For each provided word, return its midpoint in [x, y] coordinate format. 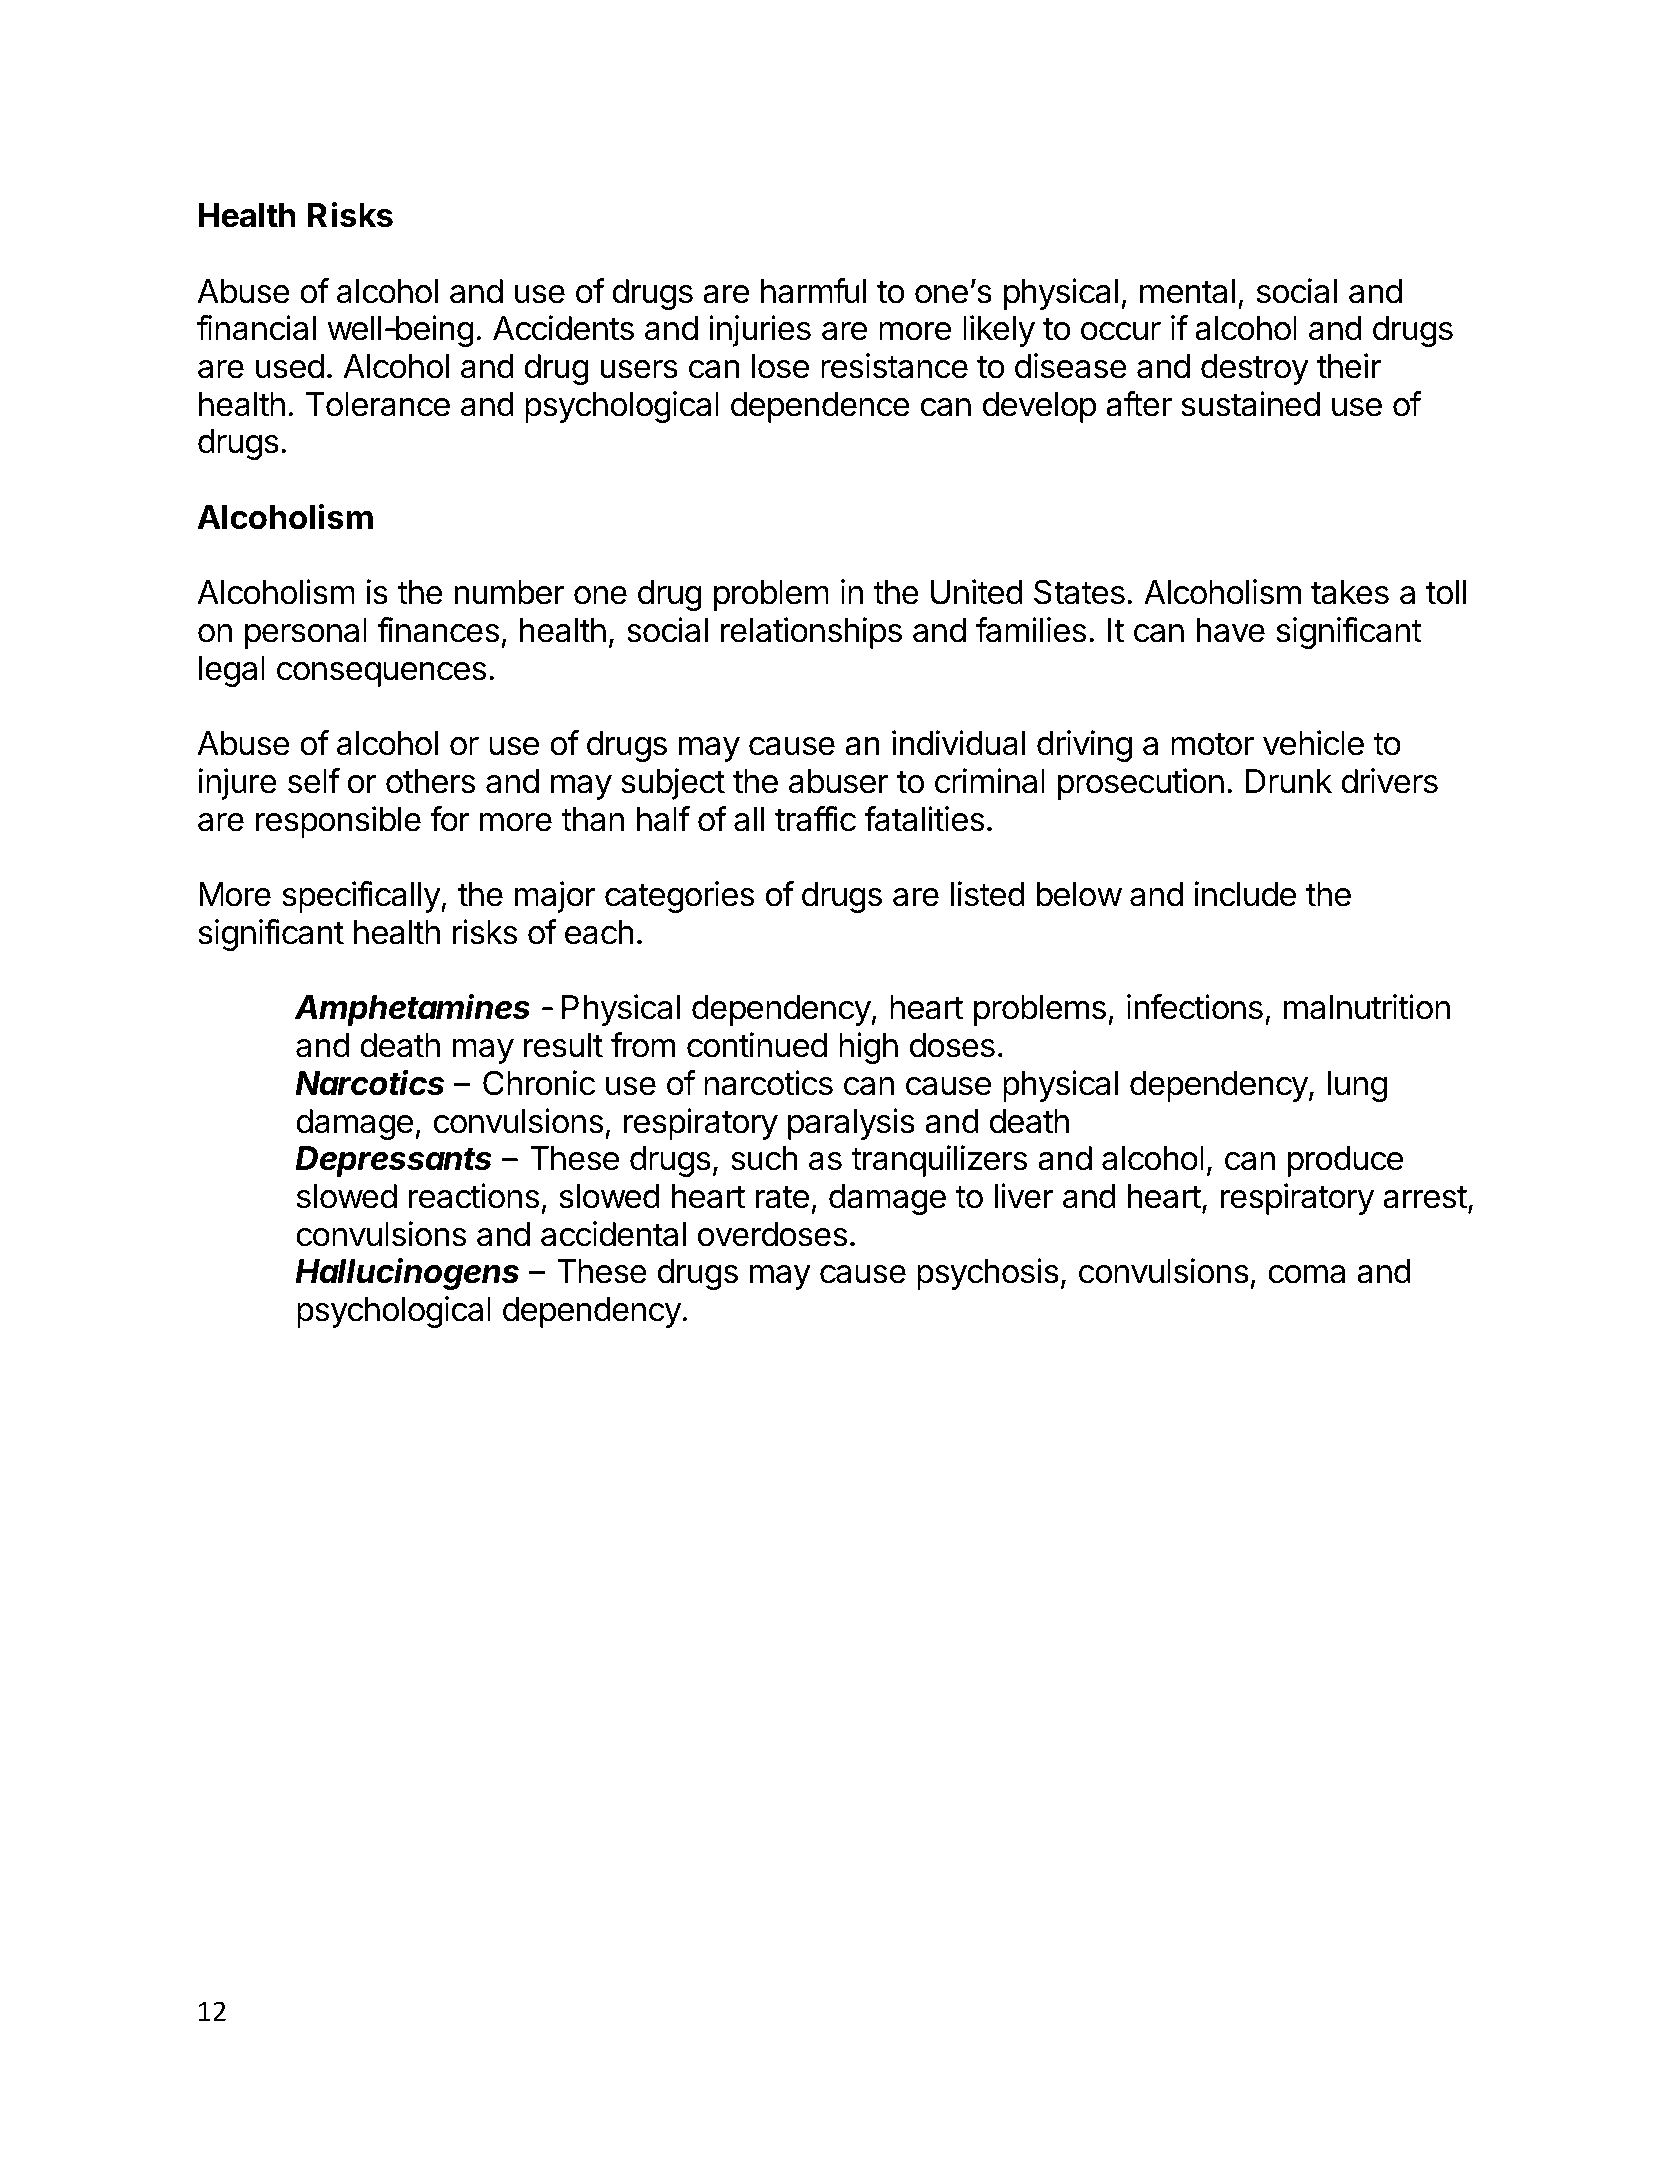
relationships [811, 633]
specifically [362, 897]
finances [438, 630]
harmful [813, 291]
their [1349, 366]
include [1245, 894]
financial [256, 328]
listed [988, 894]
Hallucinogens [407, 1274]
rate [782, 1197]
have [1230, 630]
